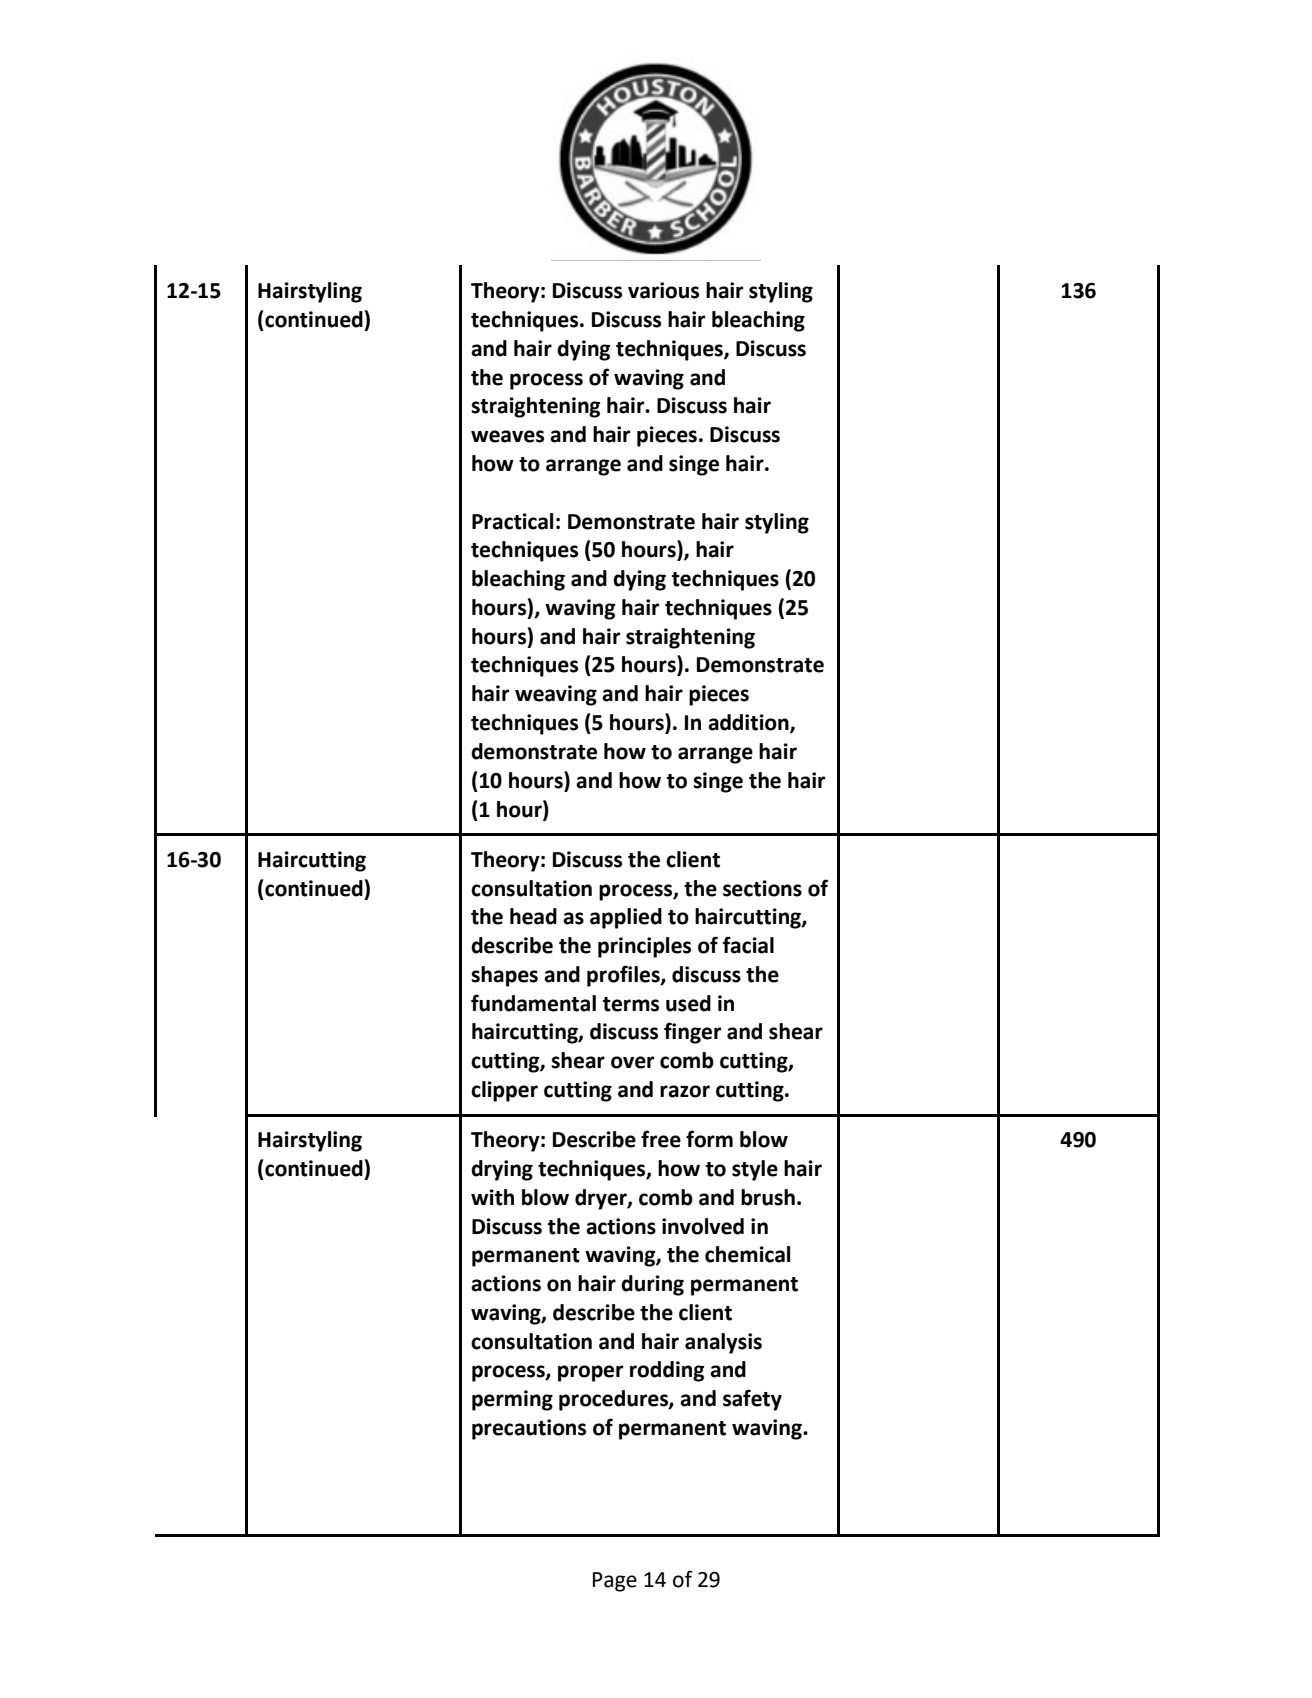  What do you see at coordinates (663, 290) in the document?
I see `various` at bounding box center [663, 290].
